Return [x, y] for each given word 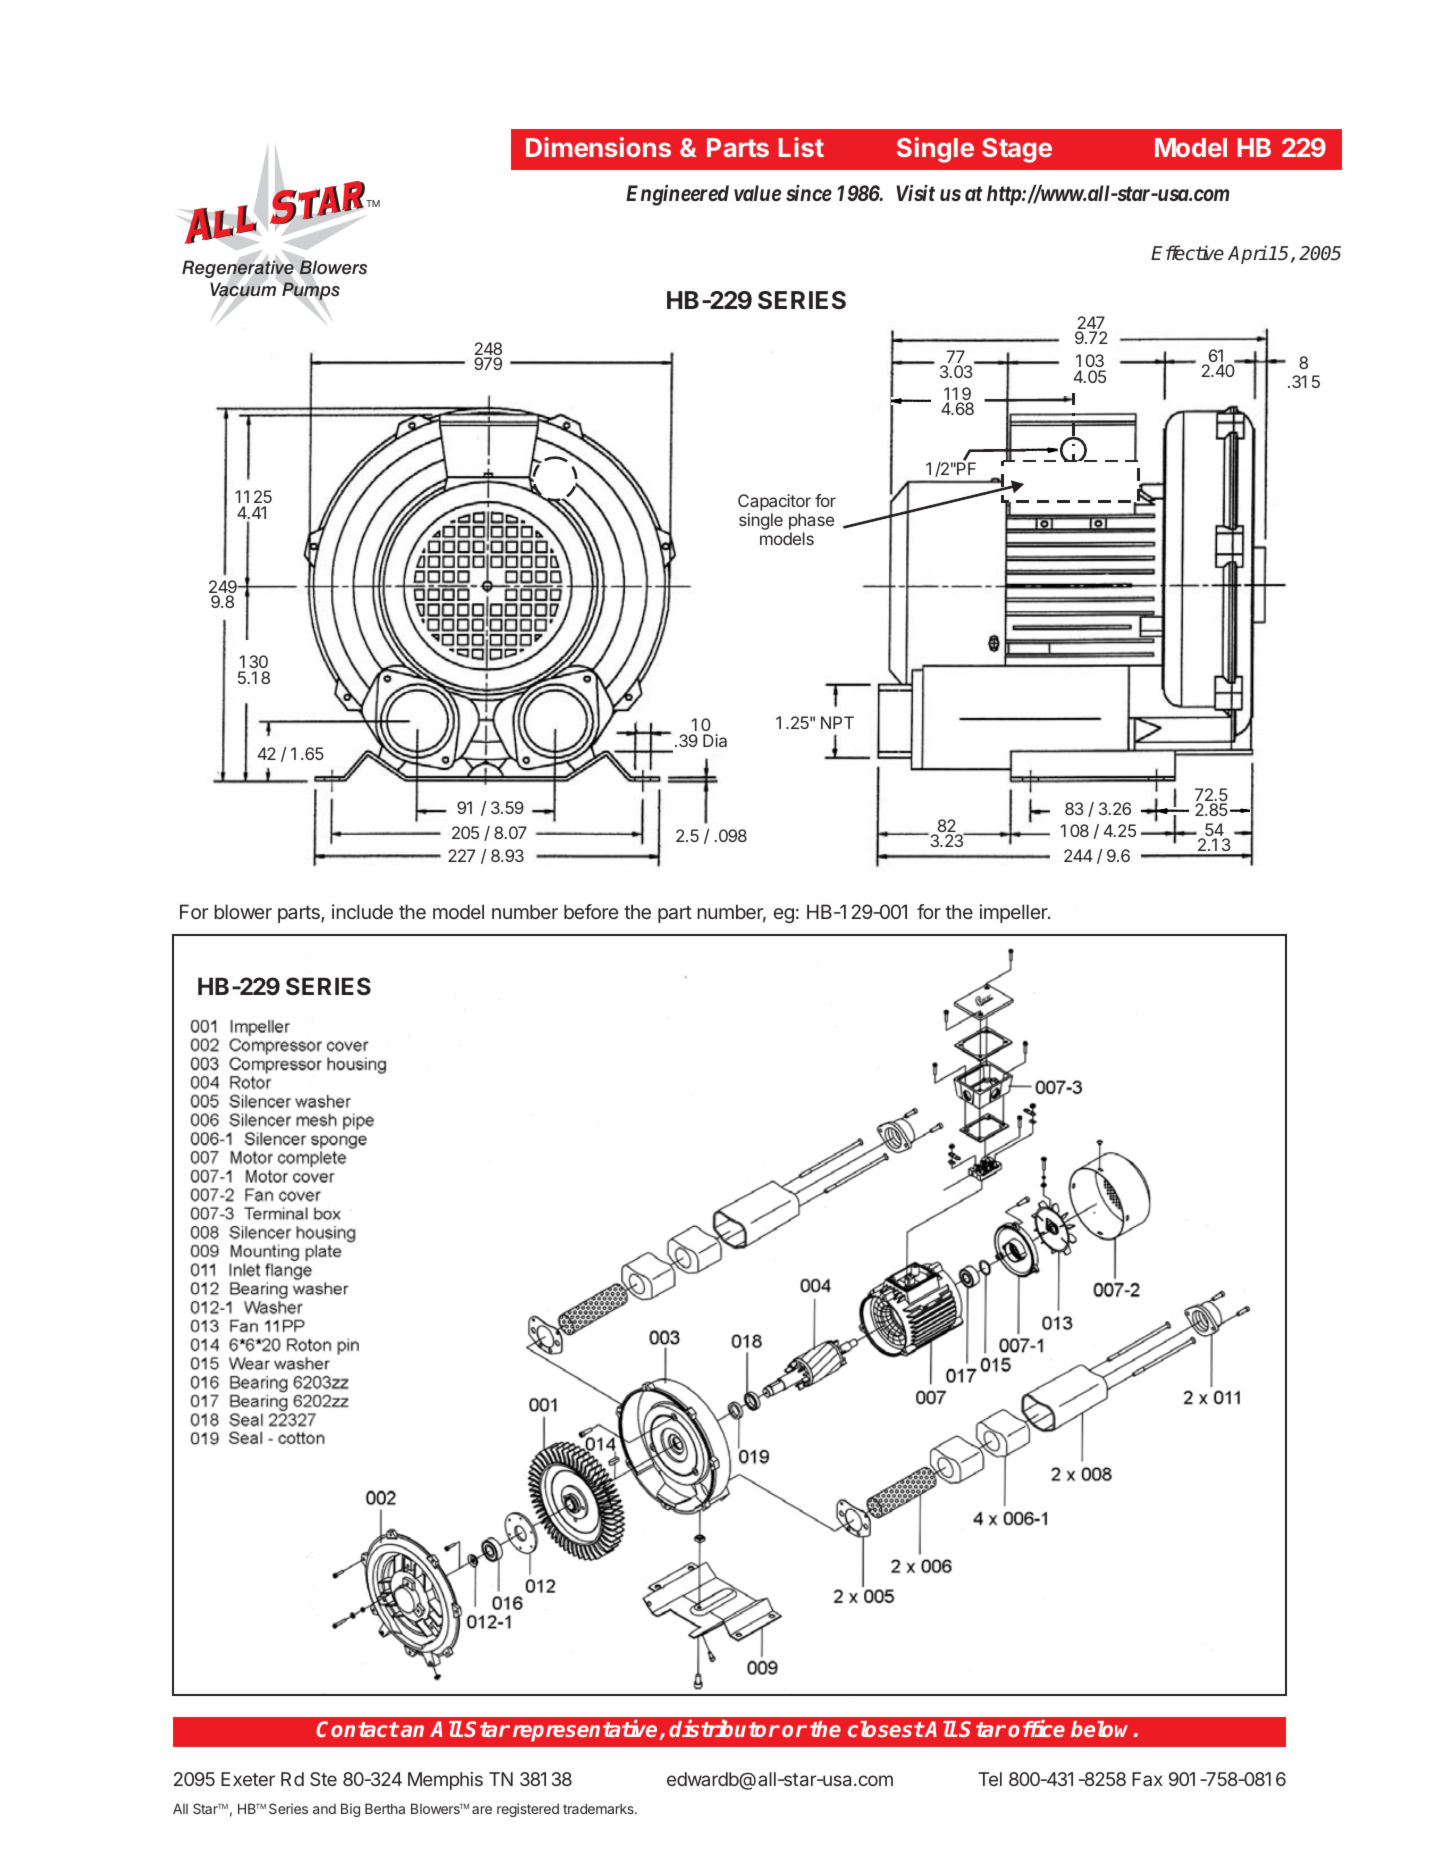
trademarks [599, 1808]
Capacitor [774, 502]
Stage [1017, 150]
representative [586, 1731]
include [362, 911]
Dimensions [598, 147]
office [1036, 1728]
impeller [1015, 913]
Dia [715, 740]
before [591, 911]
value [757, 193]
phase [811, 523]
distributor [724, 1728]
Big [350, 1810]
